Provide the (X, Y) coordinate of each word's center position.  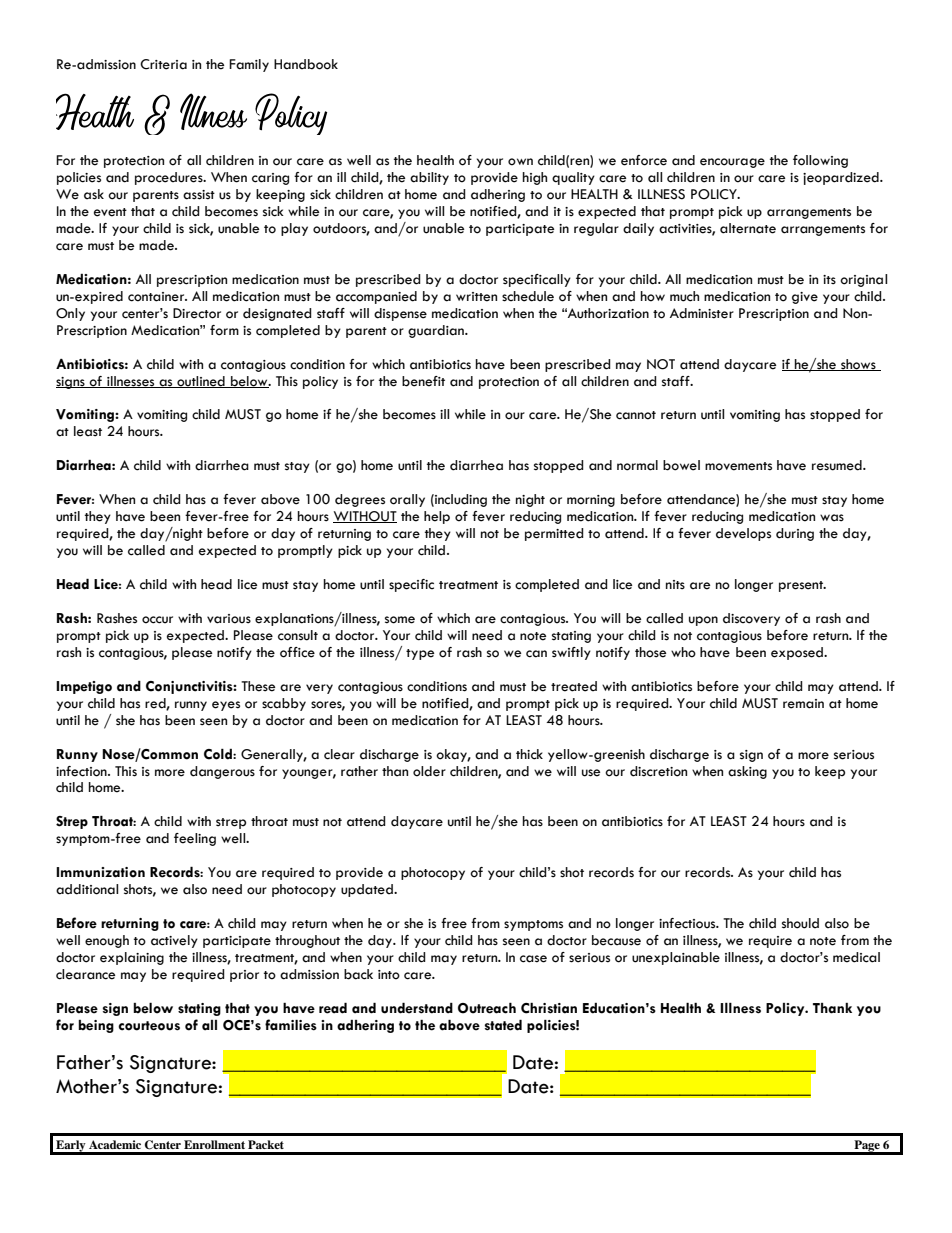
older (429, 771)
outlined (201, 382)
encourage (732, 163)
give (805, 298)
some (400, 620)
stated (503, 1025)
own (520, 162)
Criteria (163, 64)
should (800, 923)
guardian (437, 331)
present (802, 586)
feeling (195, 839)
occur (157, 620)
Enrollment (214, 1144)
